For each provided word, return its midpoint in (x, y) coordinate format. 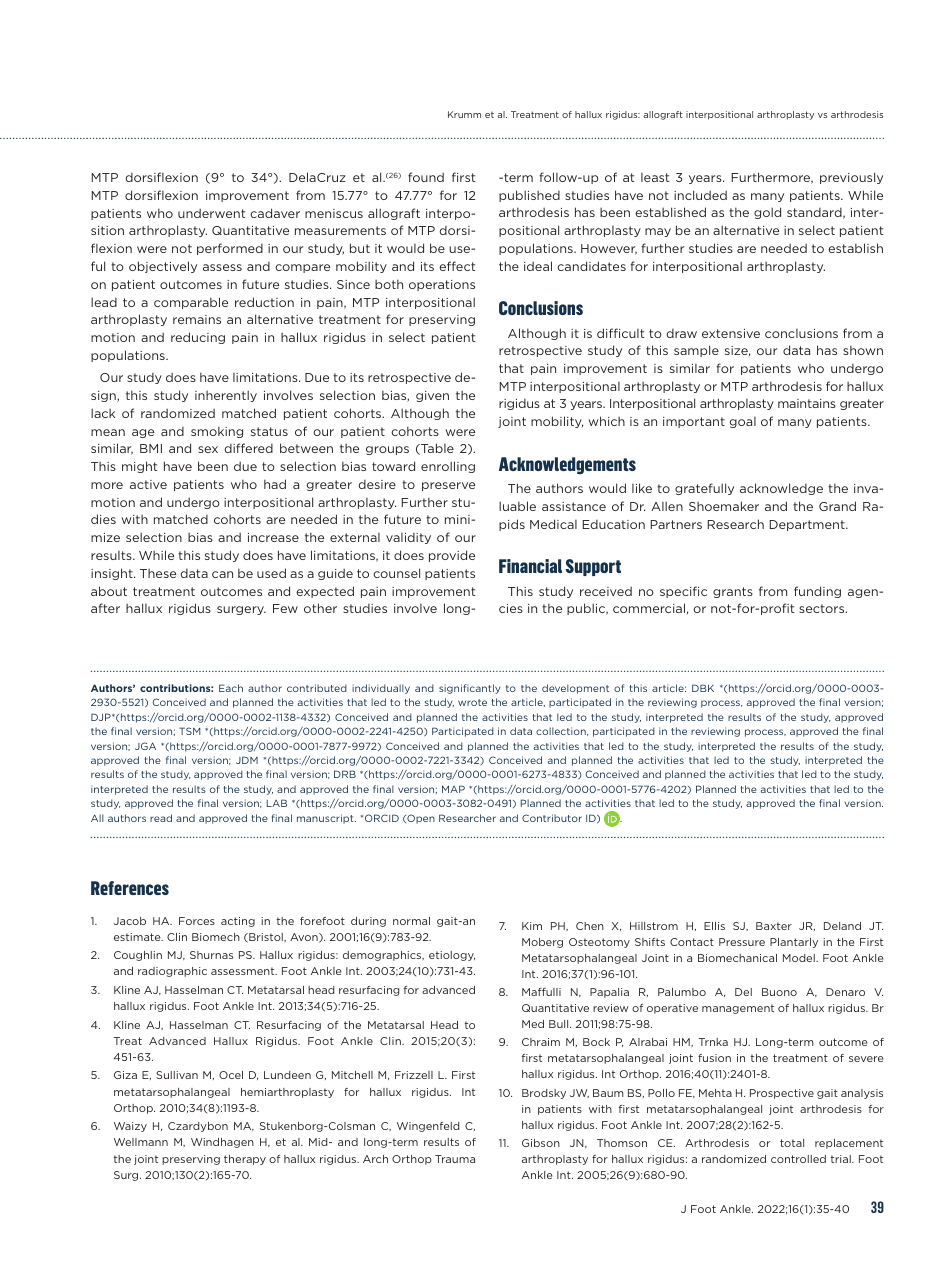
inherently (226, 396)
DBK (703, 688)
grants (733, 592)
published (529, 196)
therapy (245, 1160)
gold (767, 213)
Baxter (774, 926)
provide (452, 556)
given (432, 396)
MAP (453, 789)
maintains (807, 403)
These (158, 573)
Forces (197, 921)
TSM (189, 731)
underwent (211, 213)
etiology (452, 956)
